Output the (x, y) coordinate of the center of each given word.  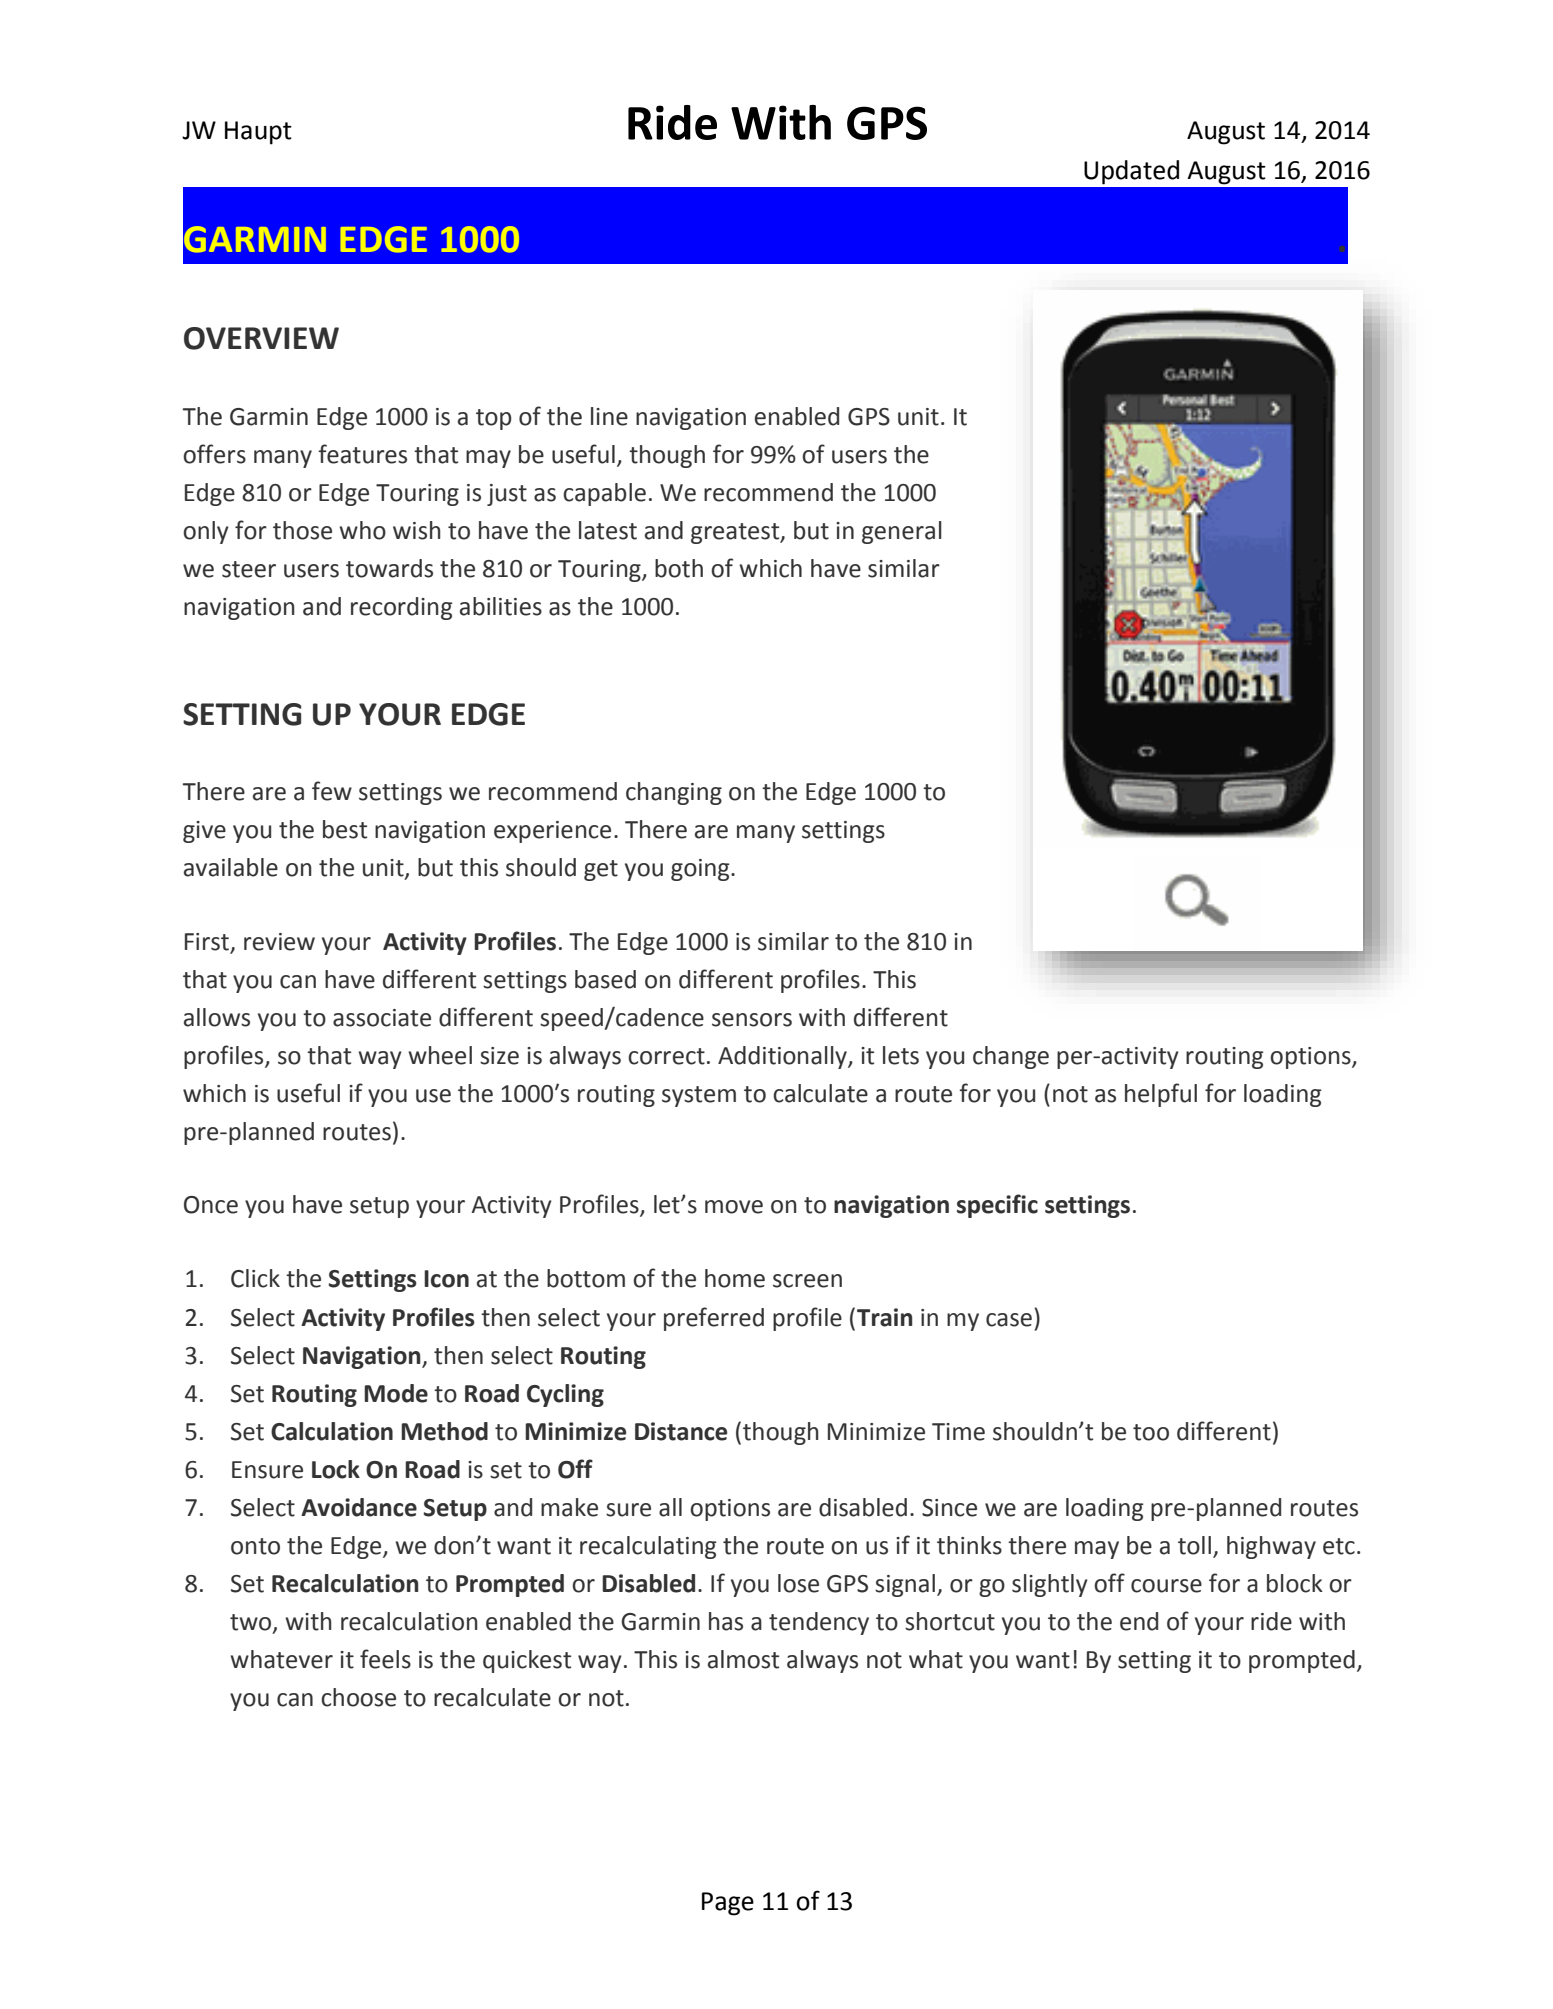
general (902, 532)
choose (358, 1697)
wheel (440, 1055)
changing (674, 793)
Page (728, 1904)
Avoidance (359, 1507)
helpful (1161, 1095)
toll (1194, 1545)
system (699, 1096)
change (1011, 1057)
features (362, 454)
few (332, 791)
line (609, 416)
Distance (681, 1431)
